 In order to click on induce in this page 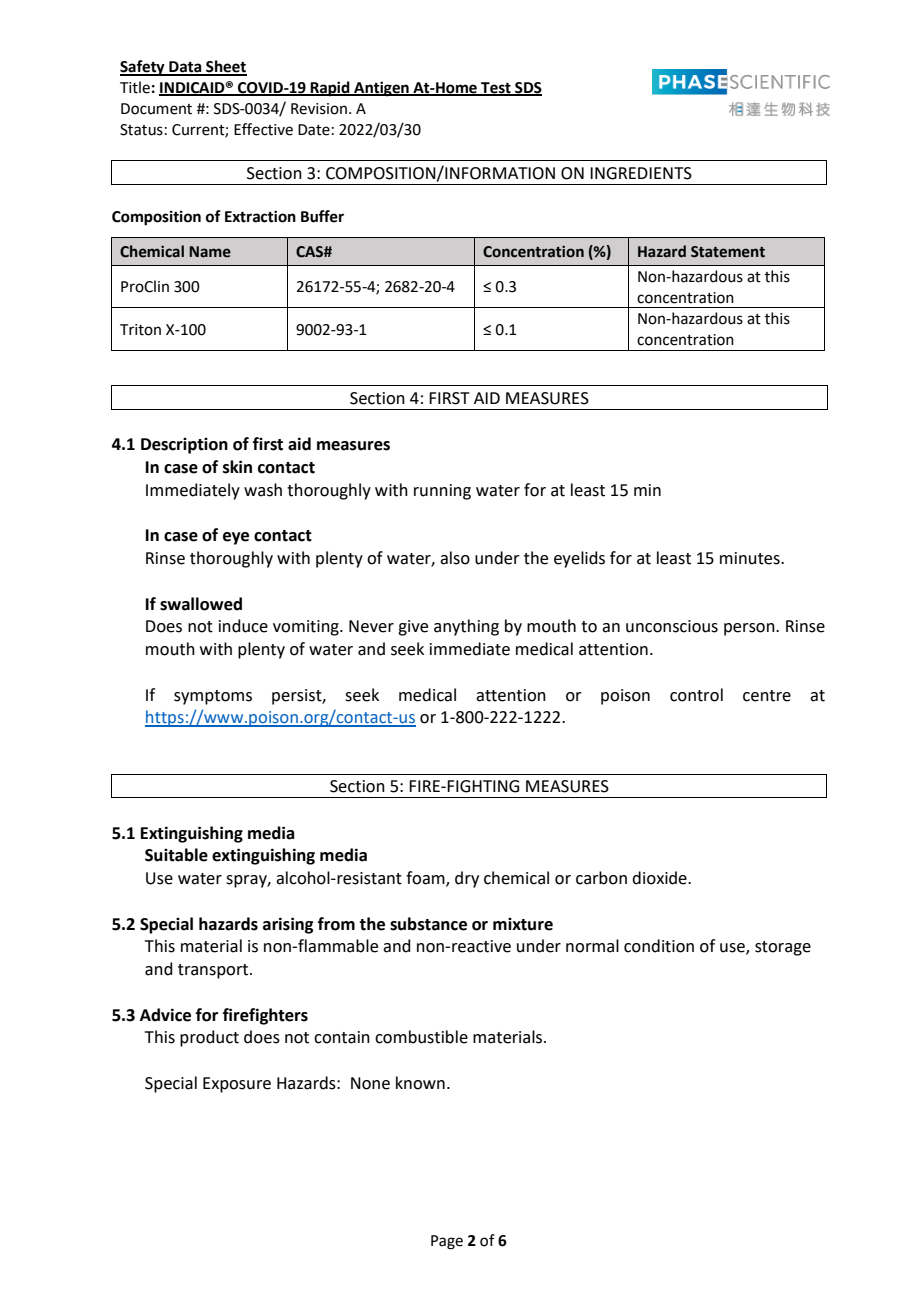, I will do `click(243, 626)`.
